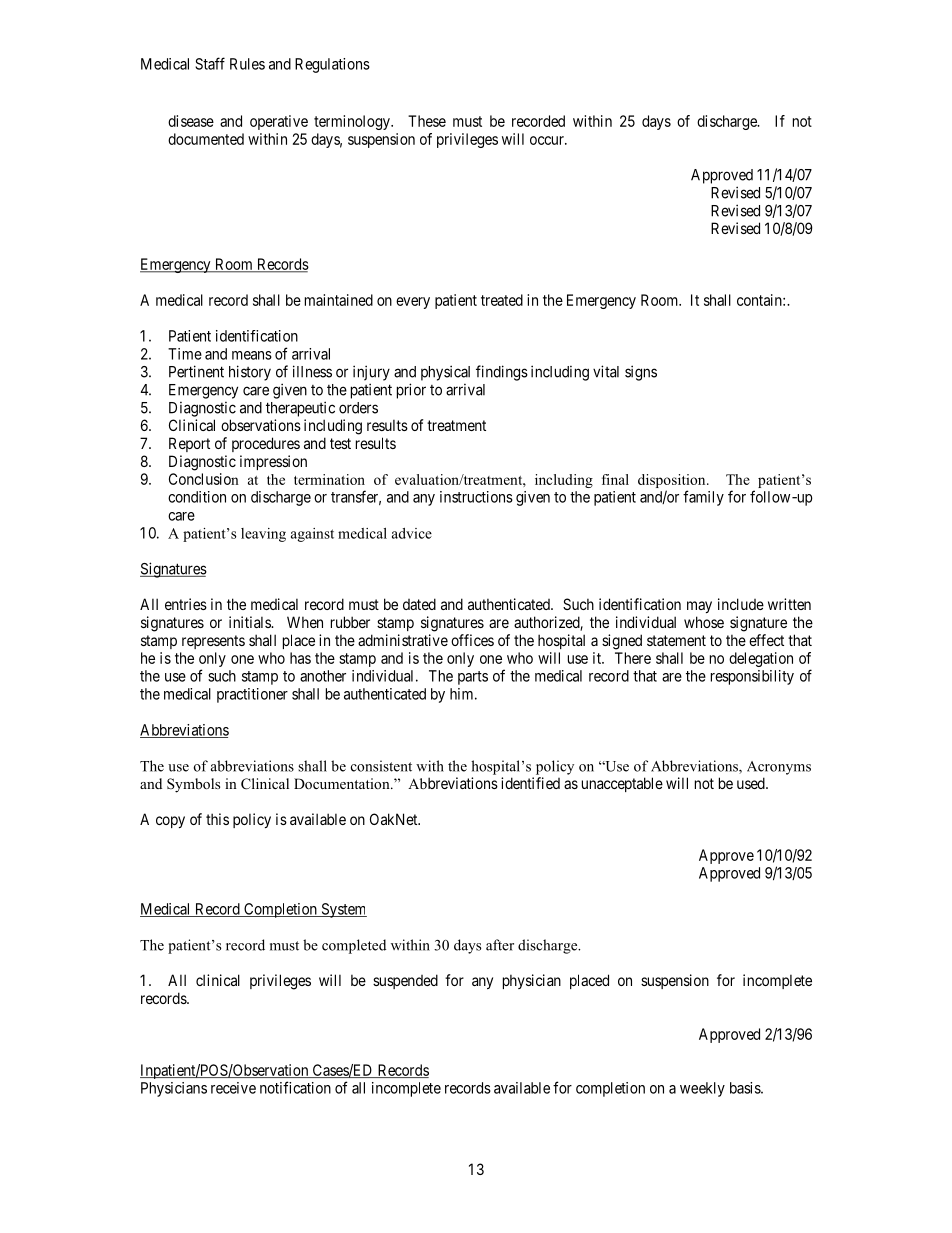 The height and width of the screenshot is (1233, 952). Describe the element at coordinates (699, 607) in the screenshot. I see `may` at that location.
